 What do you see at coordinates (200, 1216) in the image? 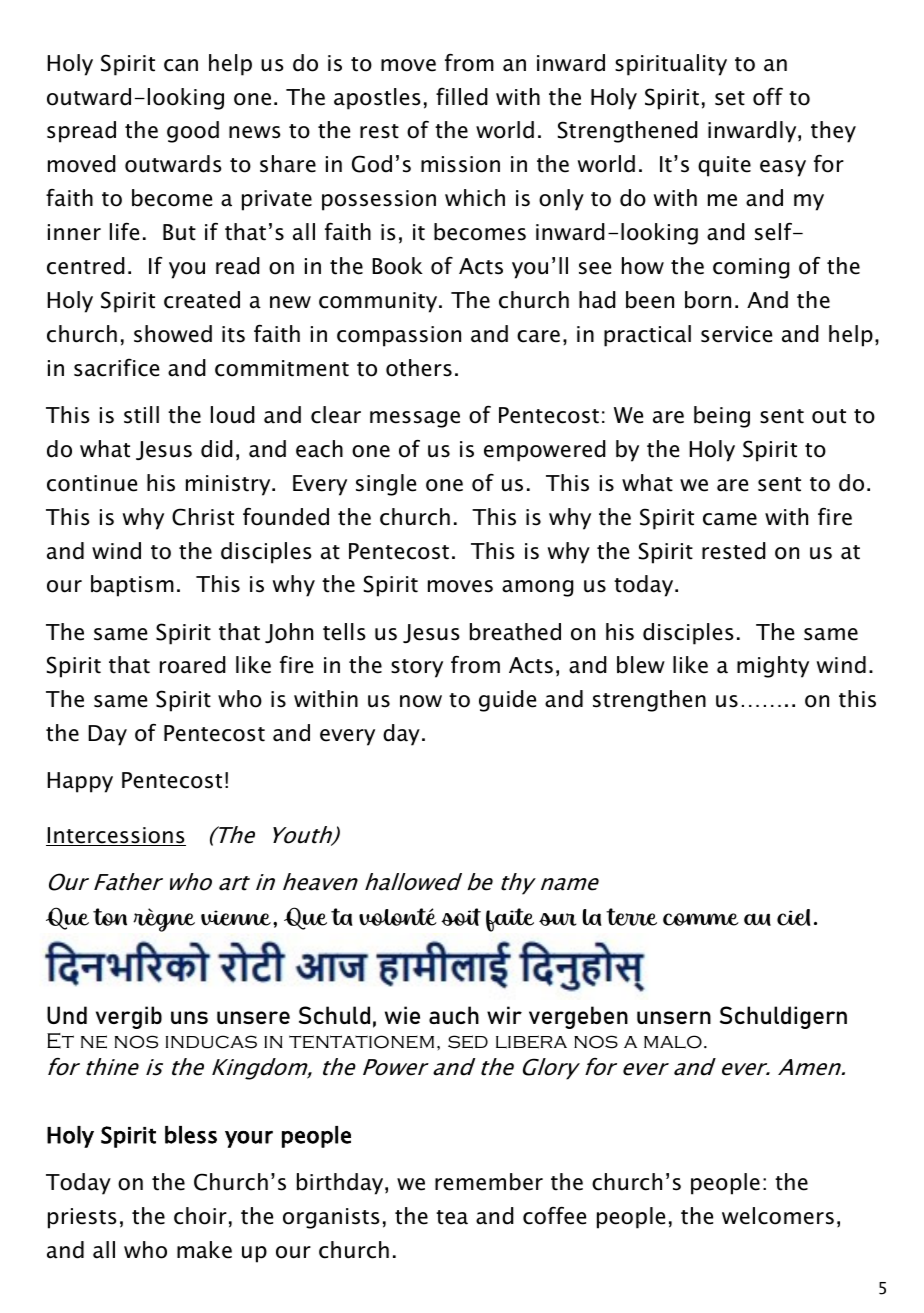
I see `choir` at bounding box center [200, 1216].
